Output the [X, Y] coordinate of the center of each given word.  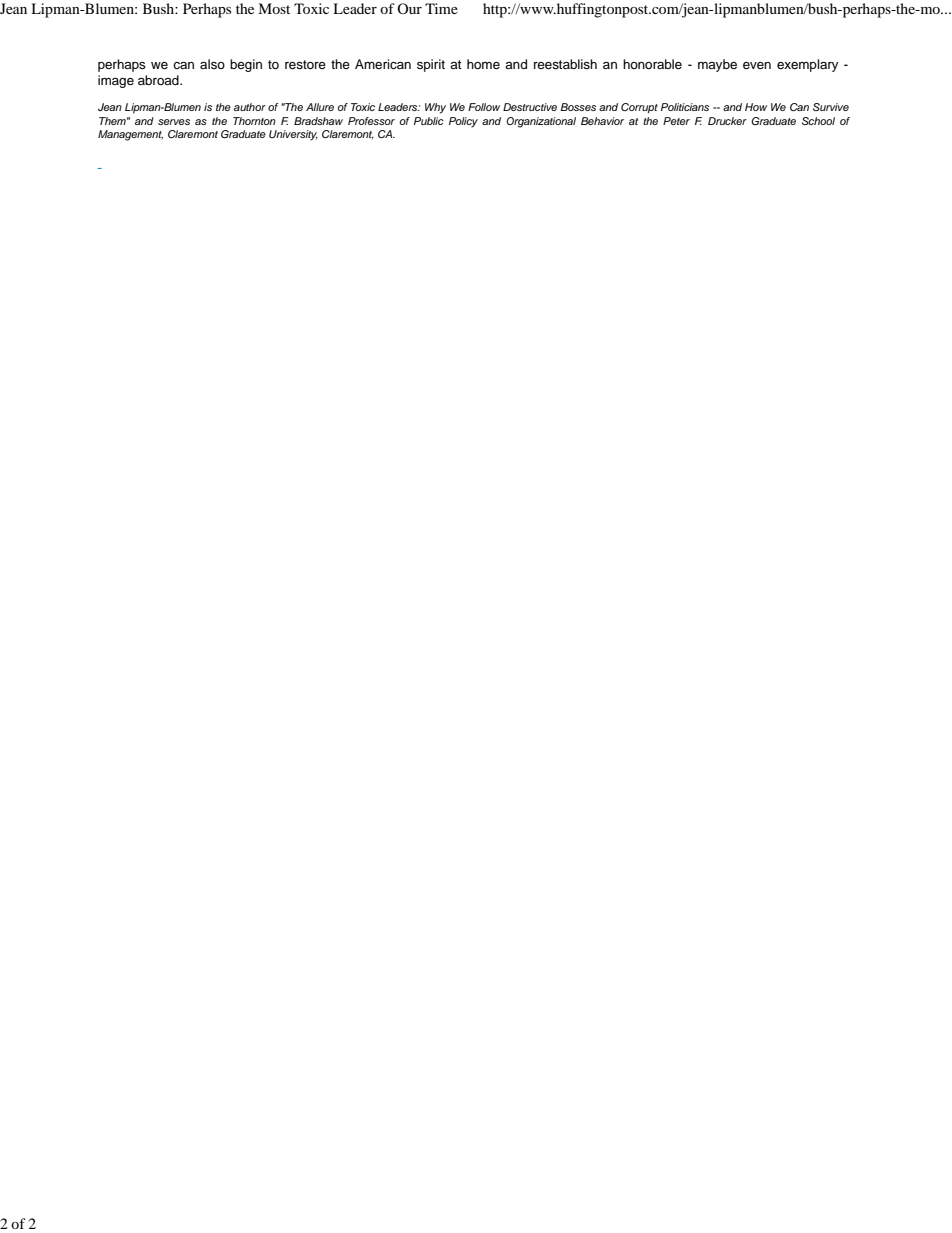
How [756, 107]
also [212, 64]
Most [274, 8]
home [483, 64]
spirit [431, 65]
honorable [652, 64]
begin [246, 65]
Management [130, 135]
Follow [484, 107]
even [757, 65]
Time [441, 8]
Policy [463, 122]
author [250, 107]
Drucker [727, 121]
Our [409, 8]
